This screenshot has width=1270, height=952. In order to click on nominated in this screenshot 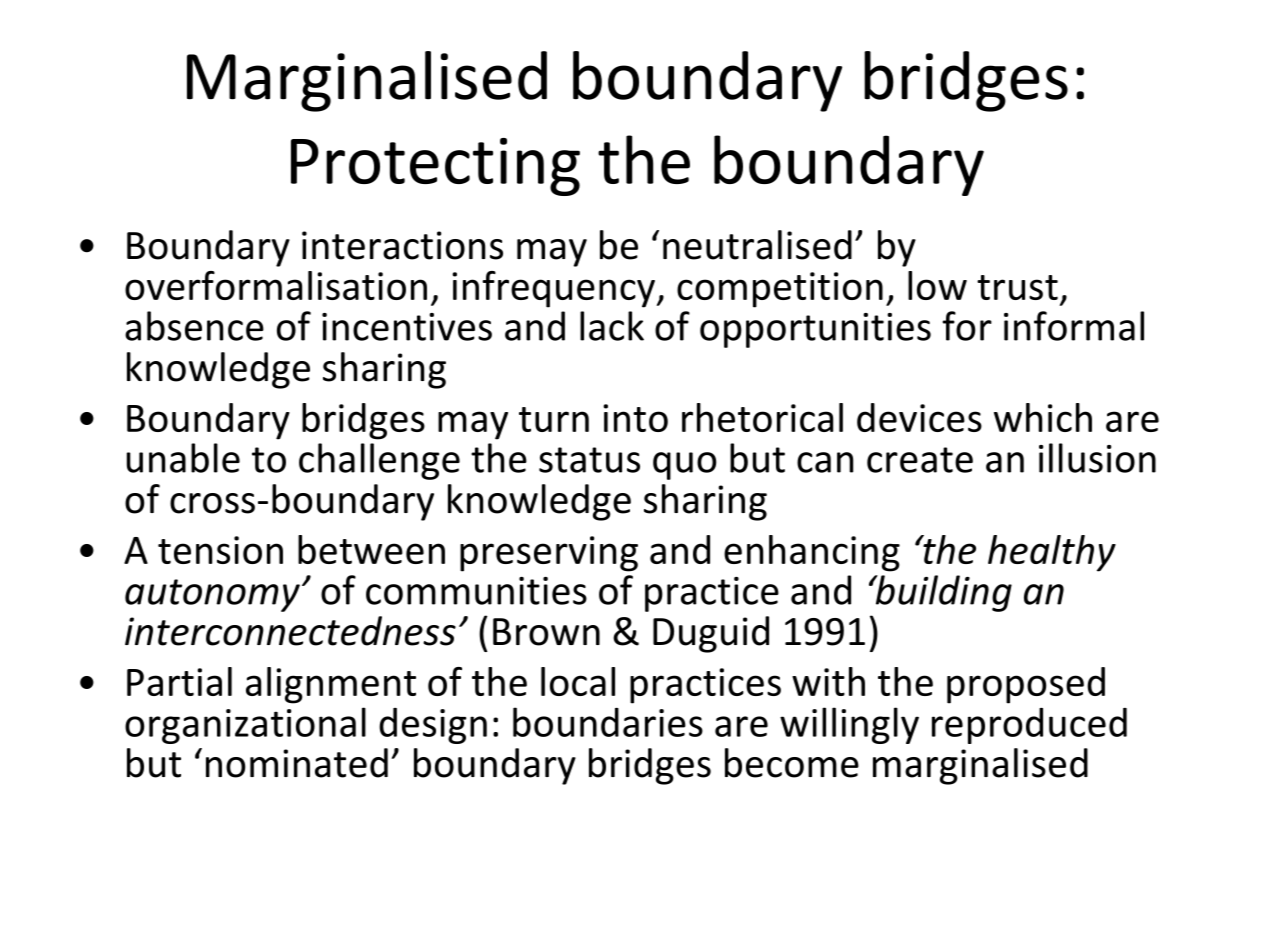, I will do `click(297, 763)`.
